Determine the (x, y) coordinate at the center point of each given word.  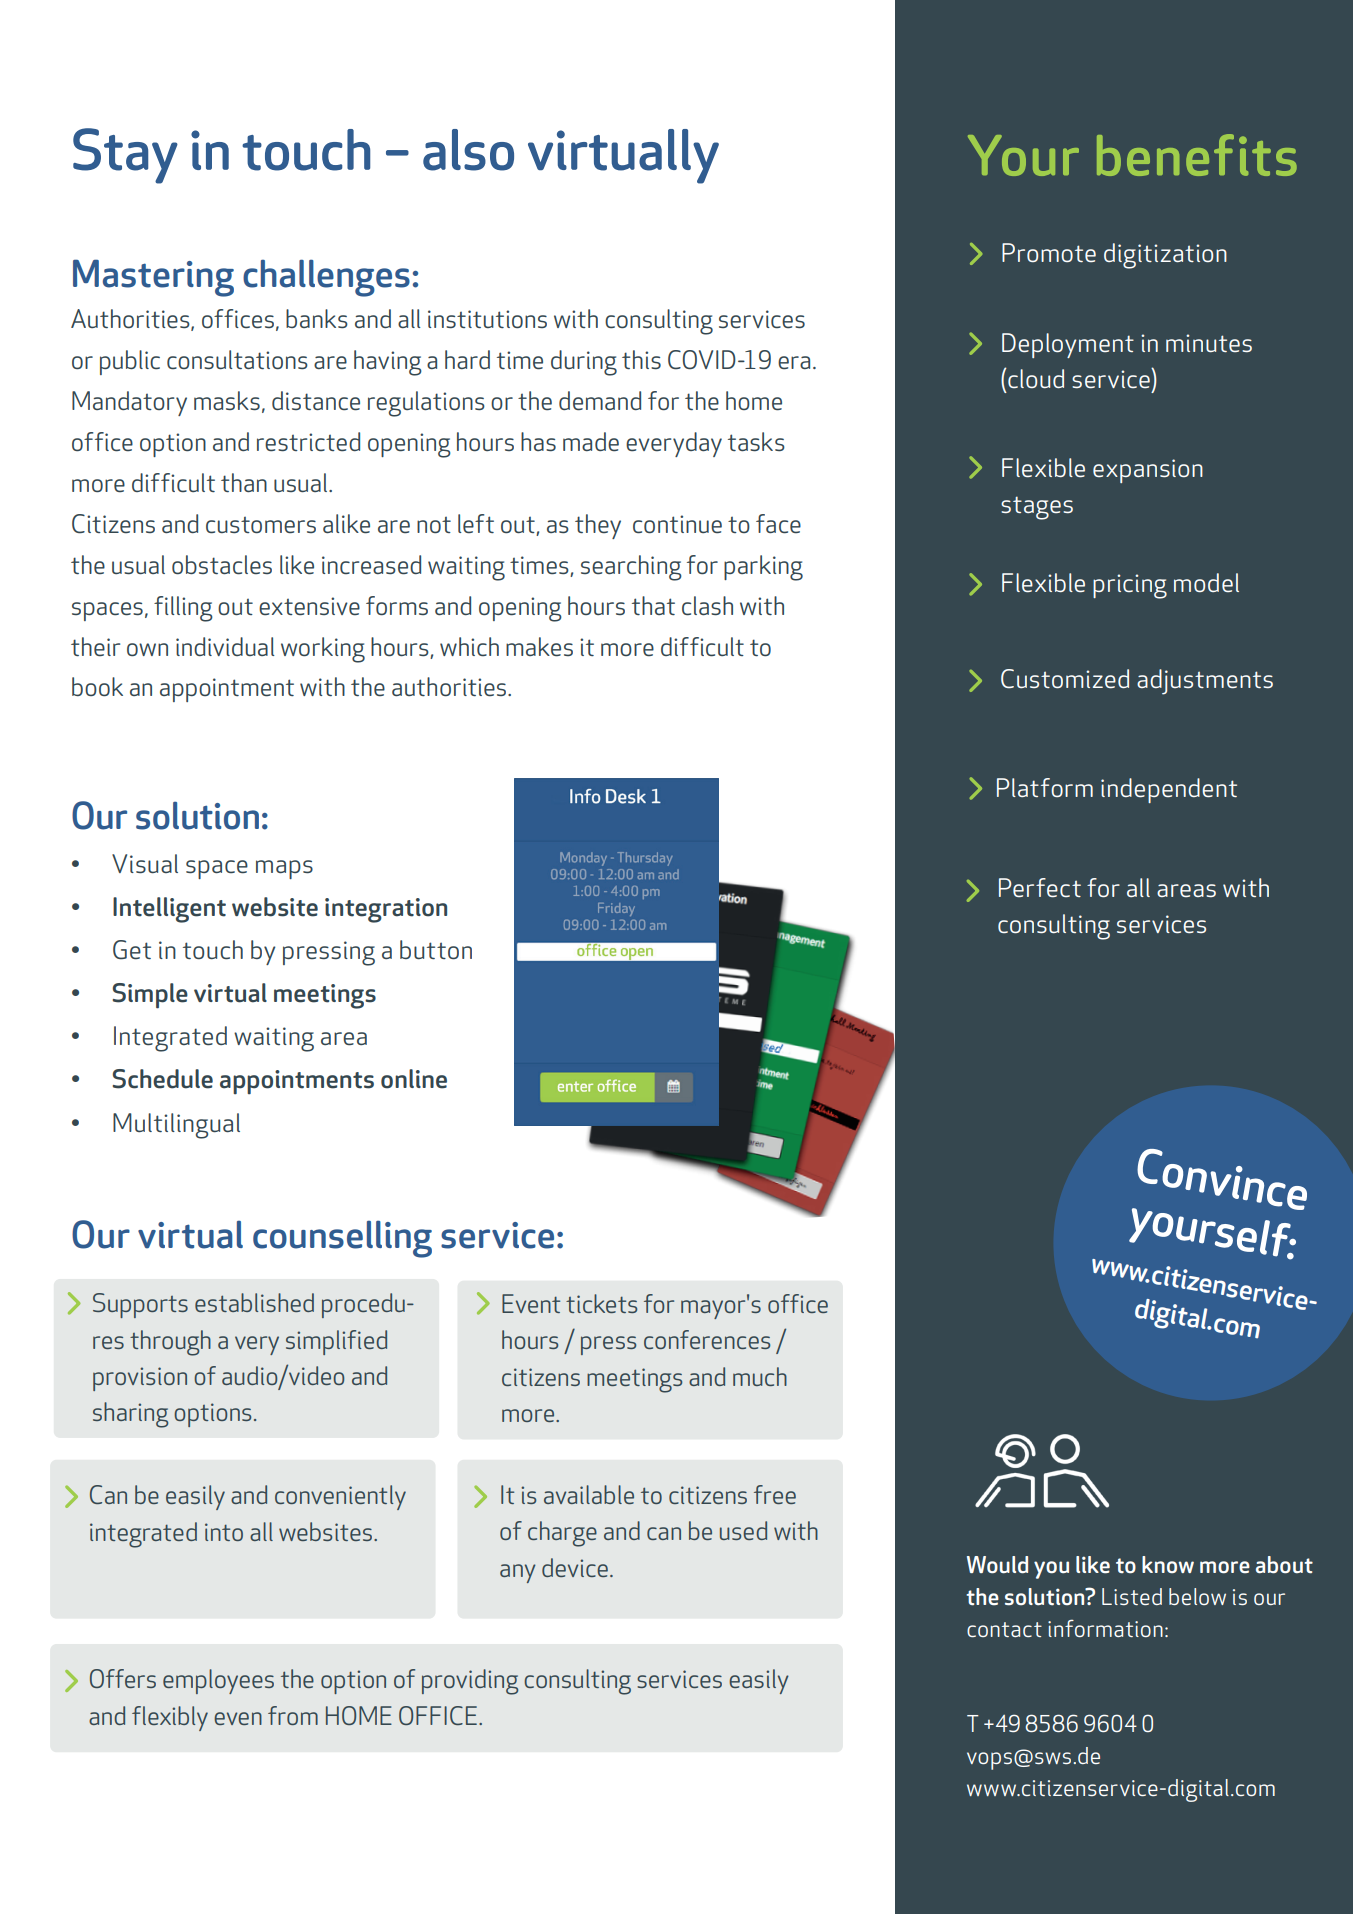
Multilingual (176, 1126)
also (468, 150)
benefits (1197, 155)
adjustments (1205, 682)
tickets (601, 1303)
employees (218, 1681)
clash (707, 606)
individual (225, 646)
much (760, 1376)
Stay (125, 156)
